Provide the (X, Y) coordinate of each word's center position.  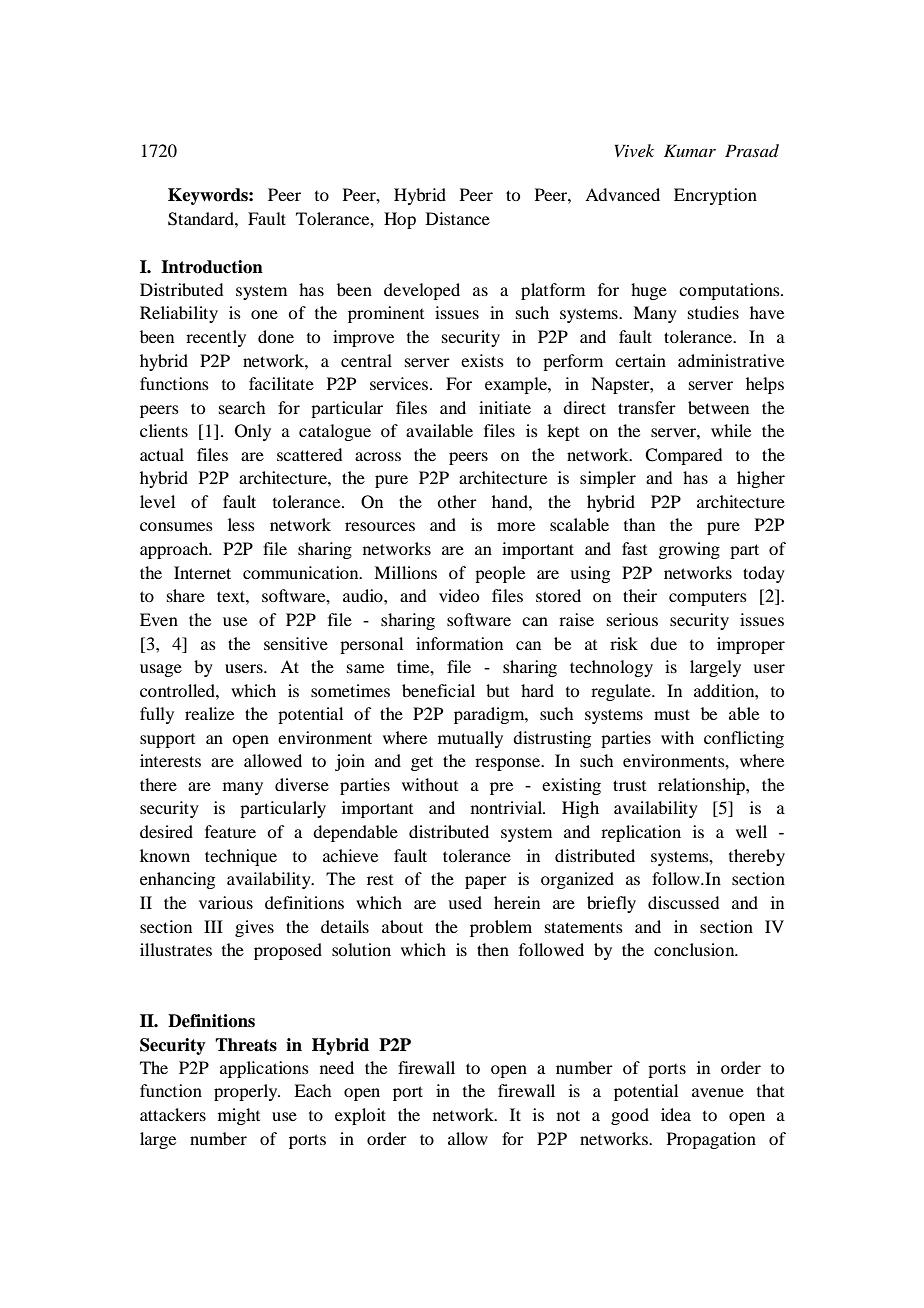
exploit (360, 1116)
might (239, 1116)
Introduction (212, 267)
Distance (458, 218)
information (459, 643)
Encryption (715, 196)
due (663, 643)
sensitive (296, 643)
